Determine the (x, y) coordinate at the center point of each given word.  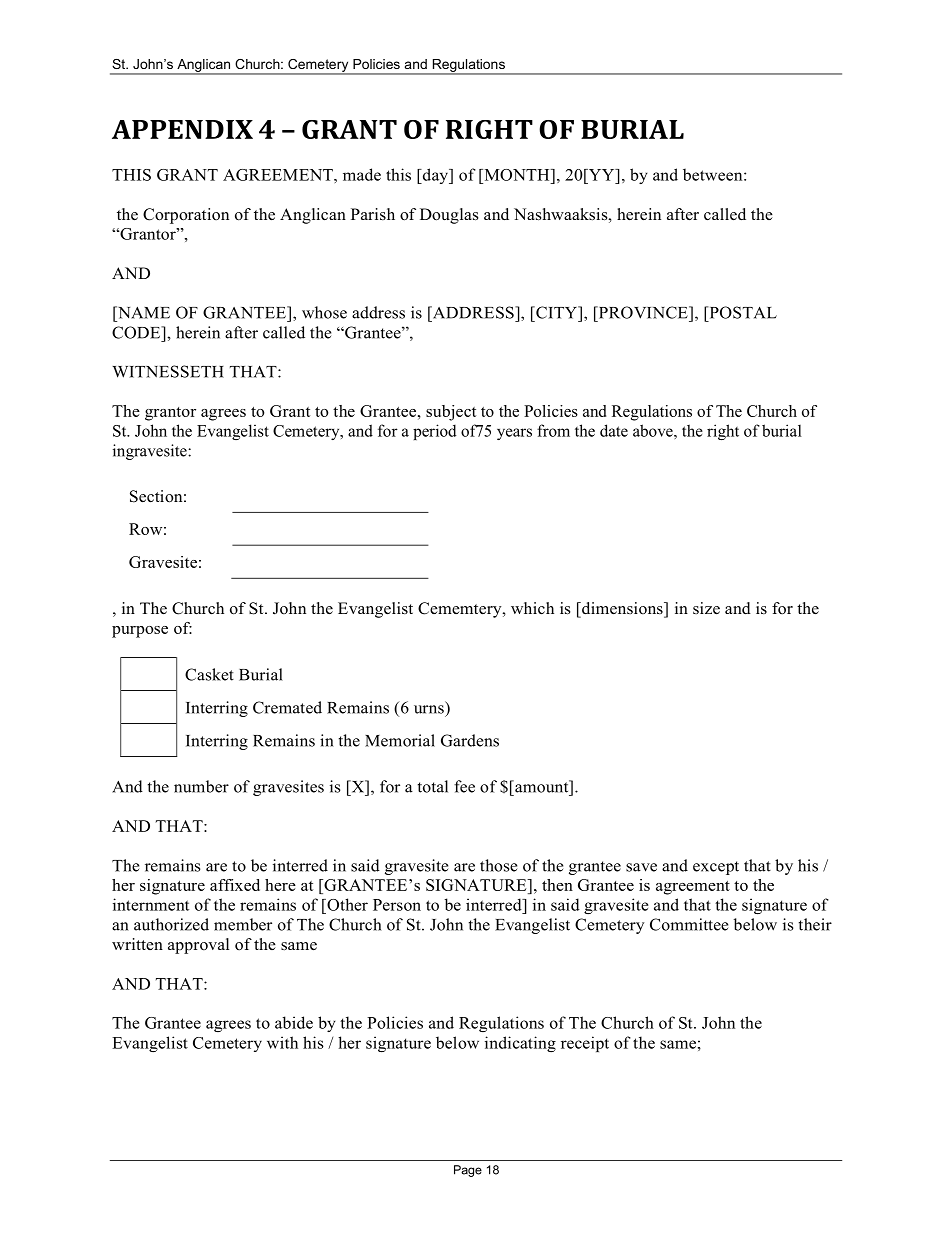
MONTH (517, 175)
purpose (140, 632)
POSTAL (742, 312)
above (654, 430)
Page (468, 1171)
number (201, 786)
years (514, 434)
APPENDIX (182, 129)
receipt (585, 1044)
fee (464, 786)
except (716, 868)
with (282, 1042)
